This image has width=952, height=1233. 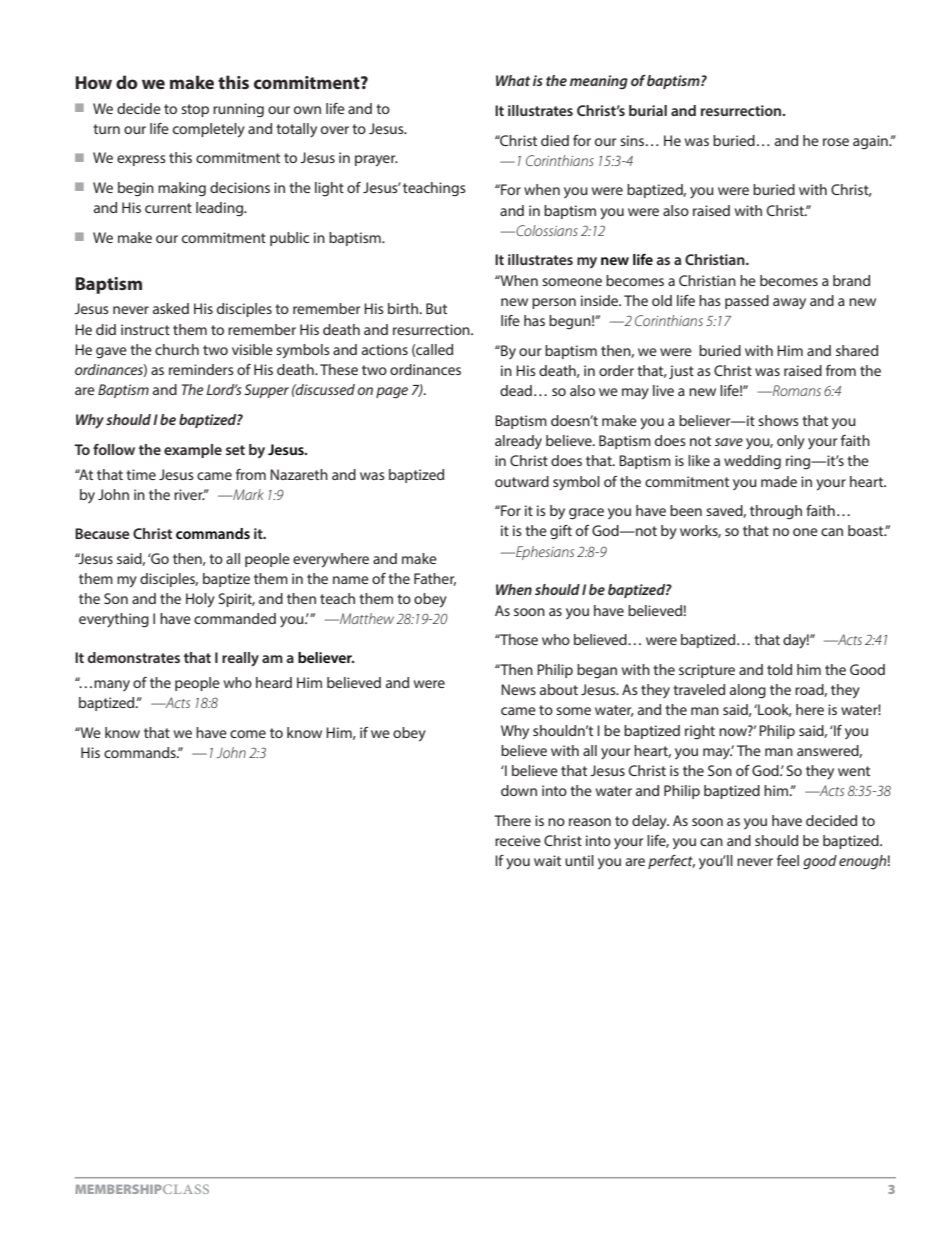 I want to click on many, so click(x=112, y=685).
